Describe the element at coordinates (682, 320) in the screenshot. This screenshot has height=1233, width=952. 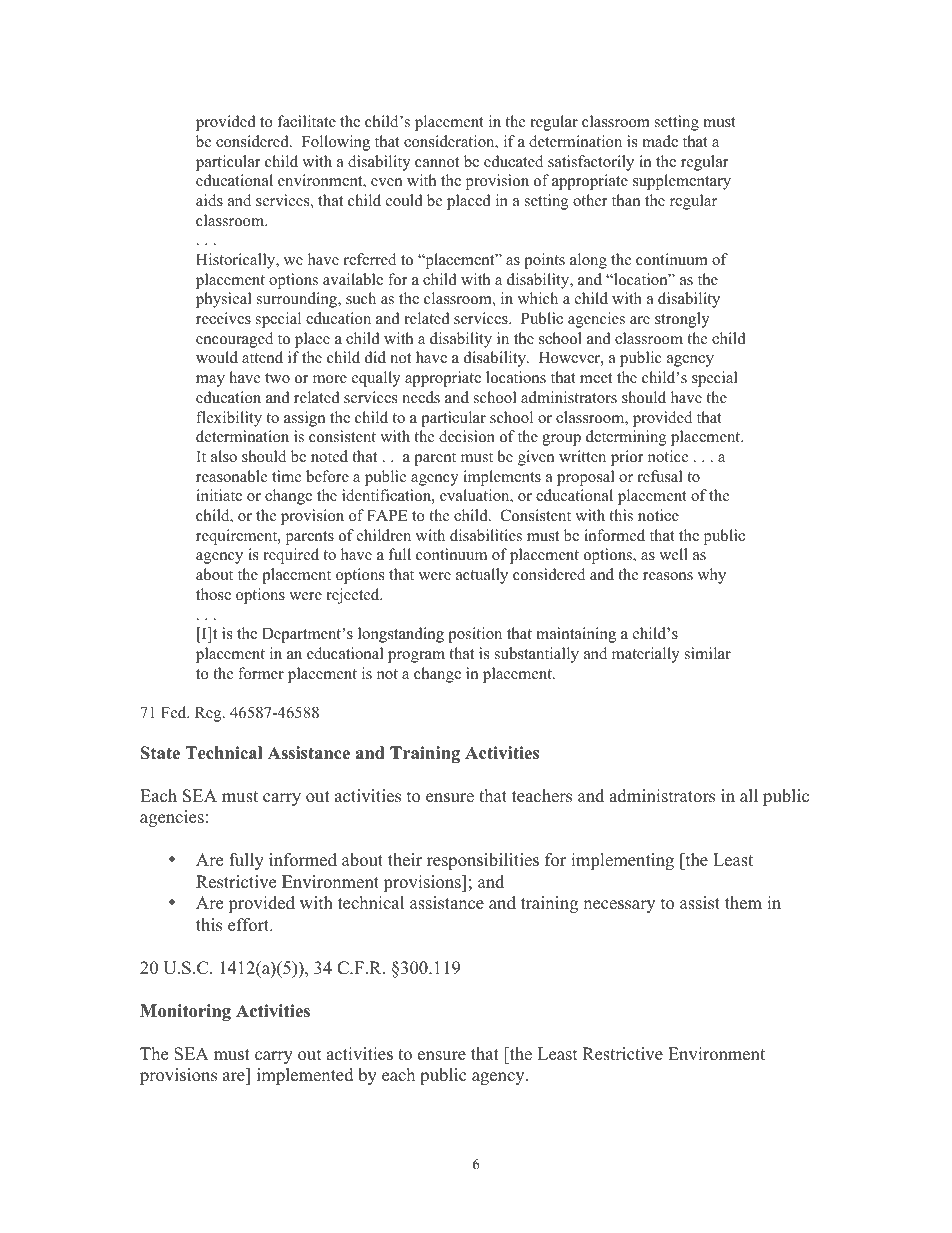
I see `strongly` at that location.
